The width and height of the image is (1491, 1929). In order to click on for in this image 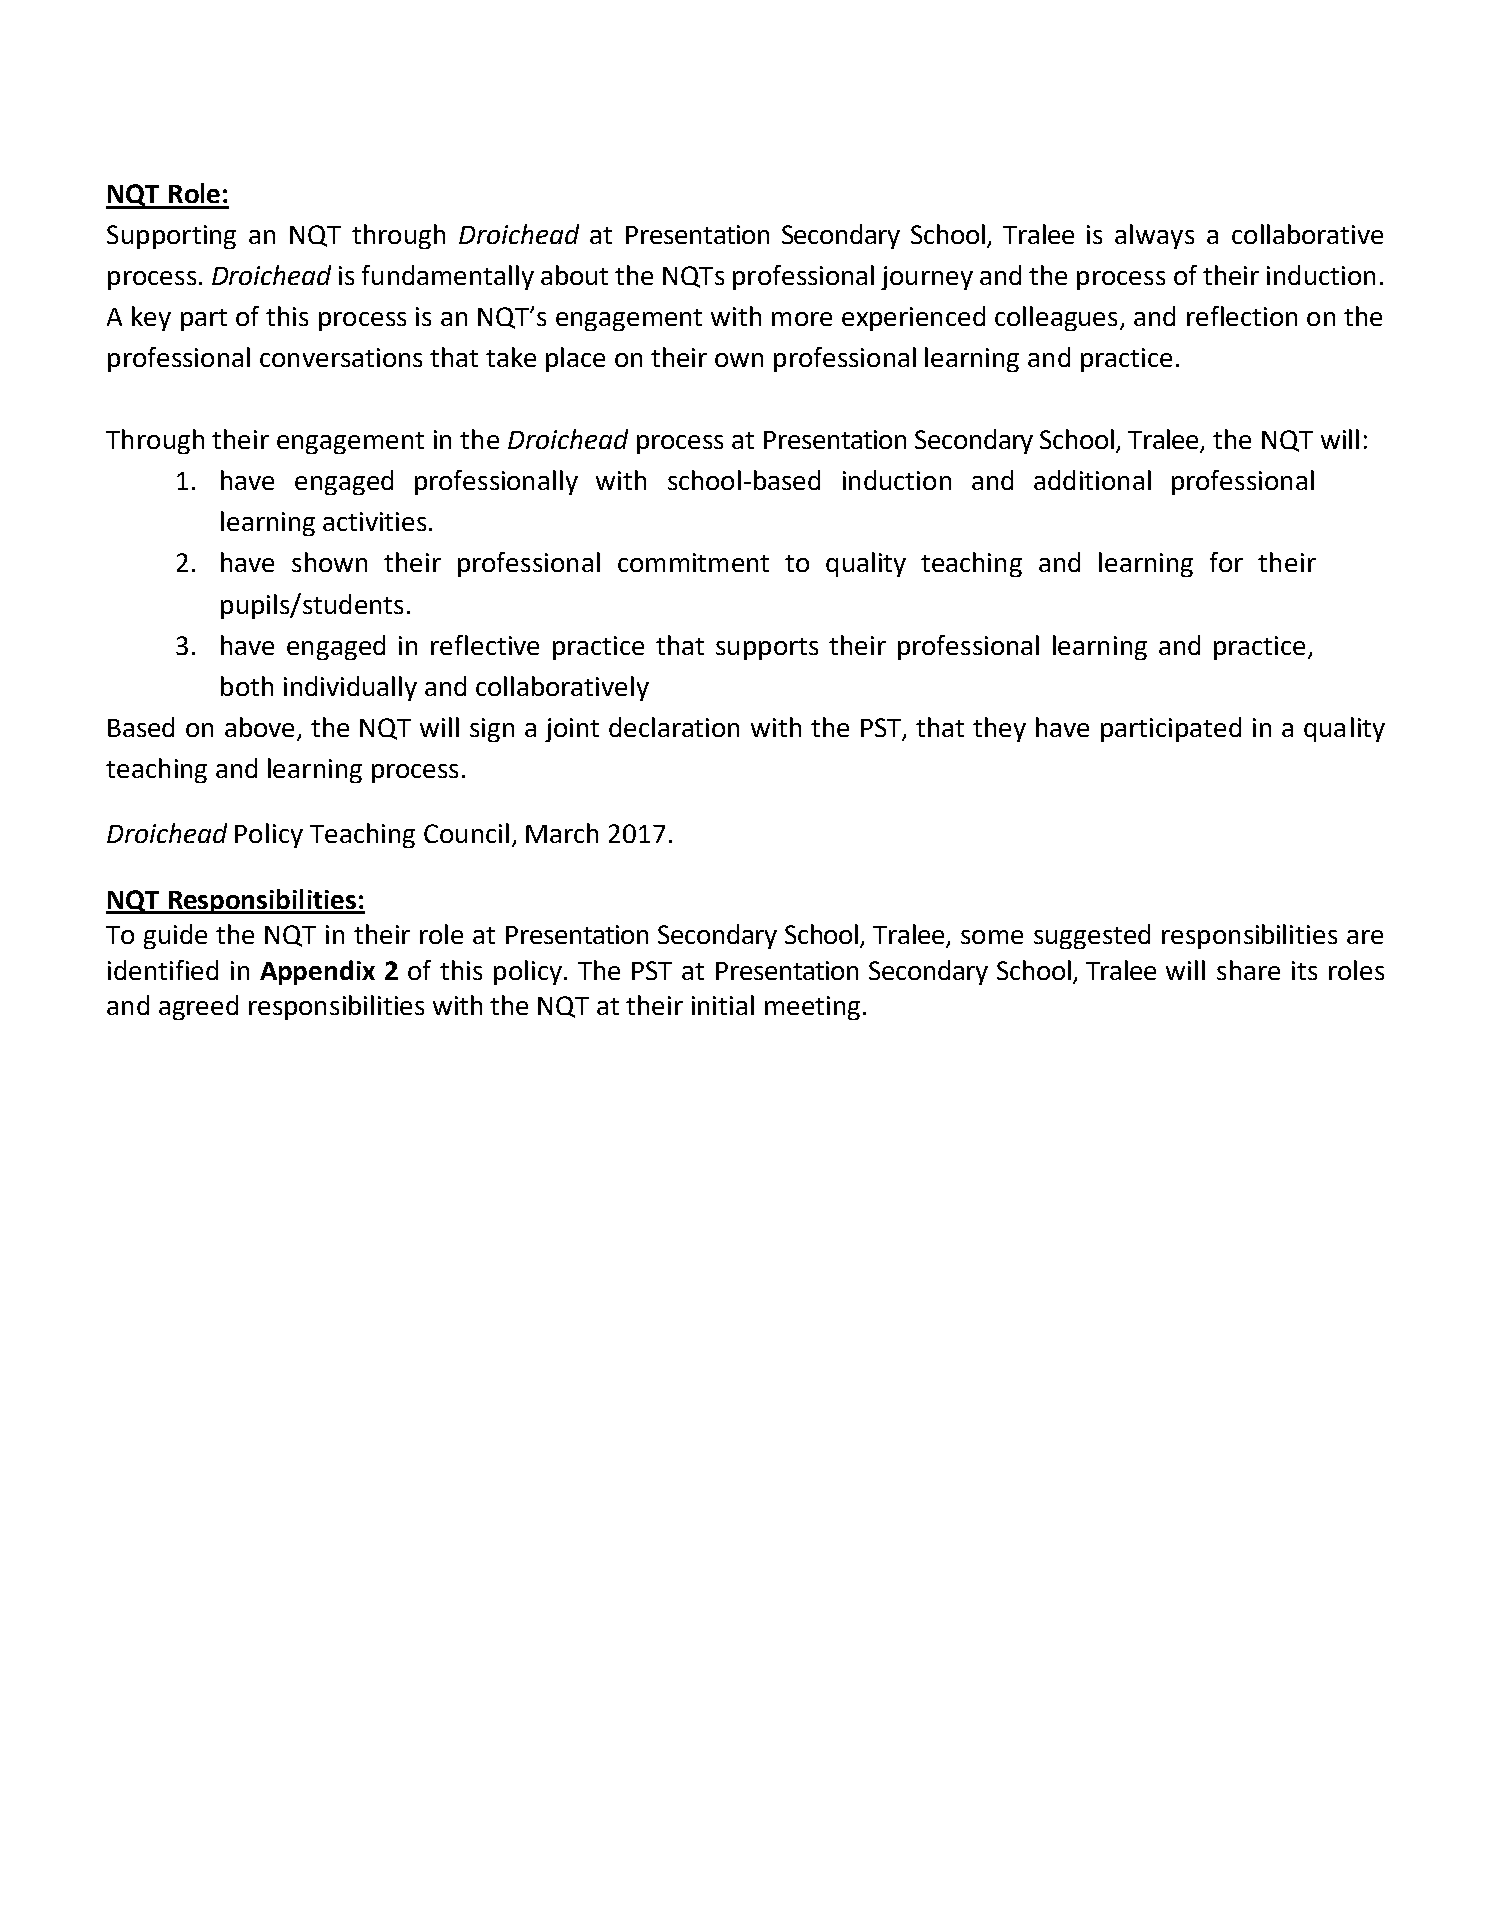, I will do `click(1226, 562)`.
